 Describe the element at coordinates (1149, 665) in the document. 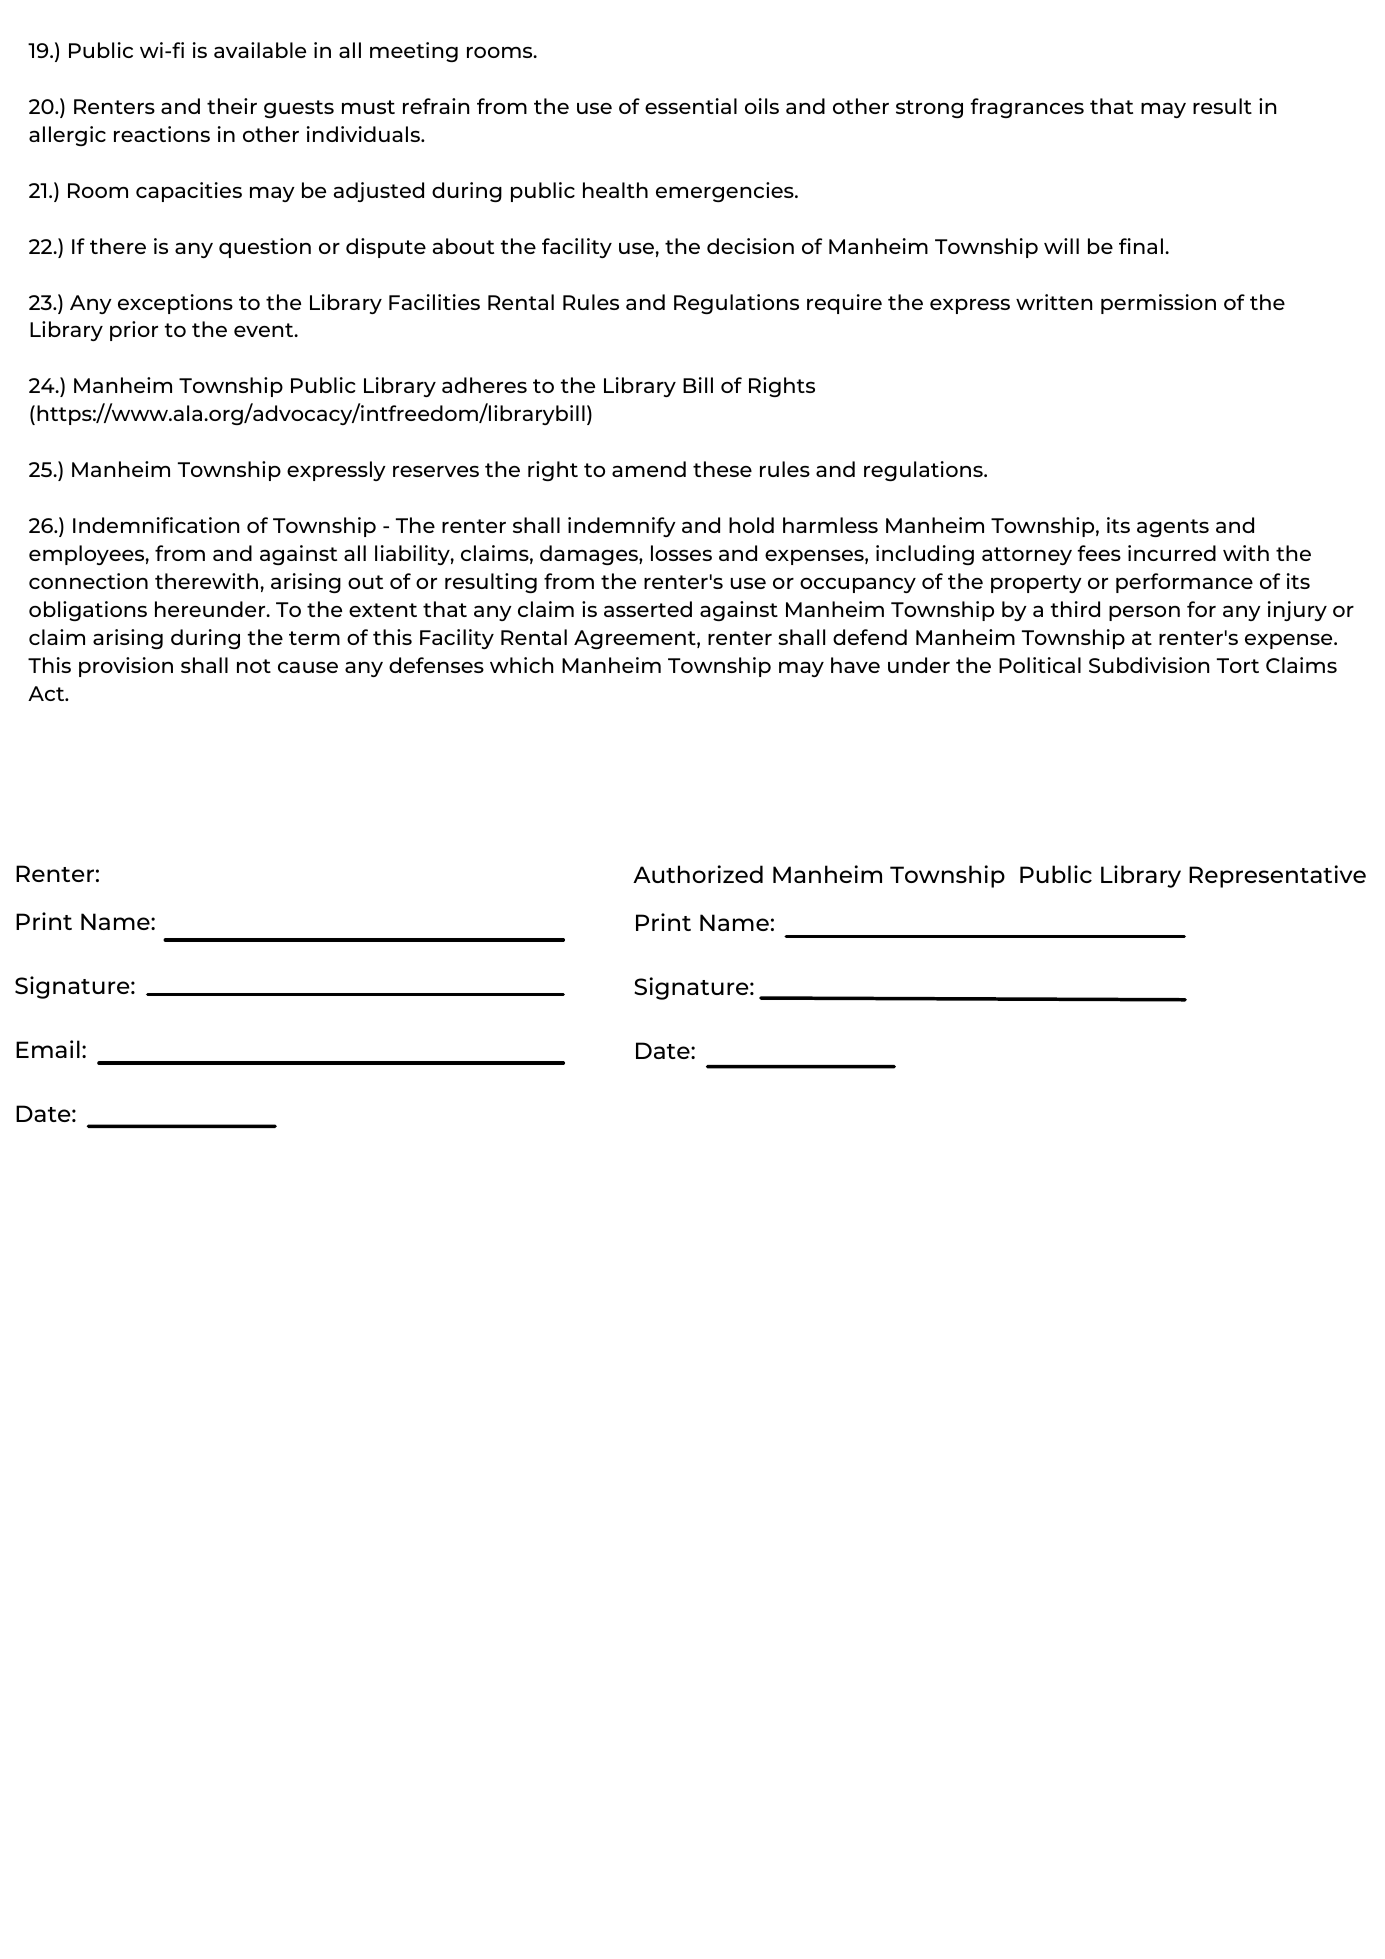

I see `Subdivision` at that location.
